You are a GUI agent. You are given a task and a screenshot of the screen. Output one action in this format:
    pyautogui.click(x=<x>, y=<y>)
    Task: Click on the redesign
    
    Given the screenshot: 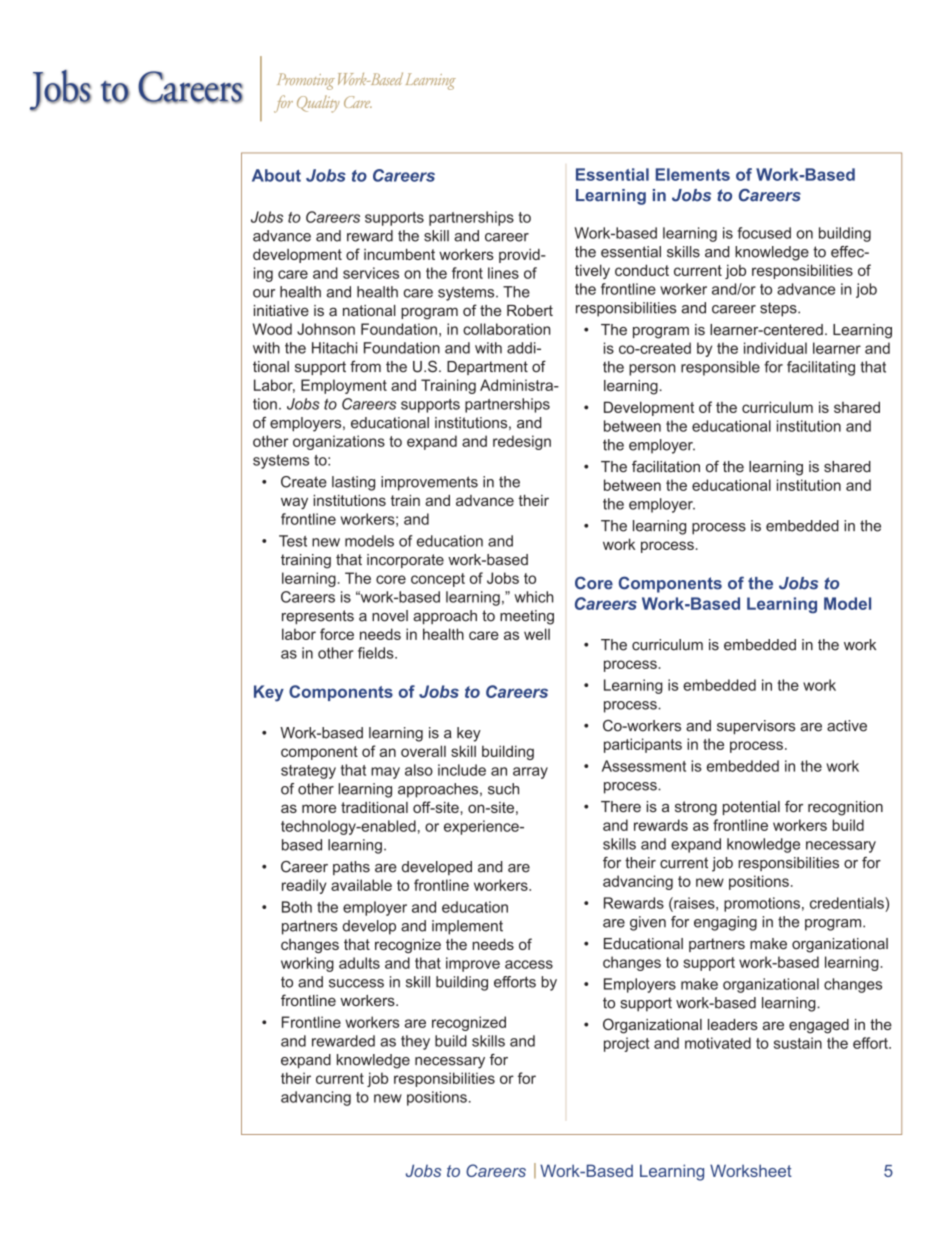 What is the action you would take?
    pyautogui.click(x=522, y=442)
